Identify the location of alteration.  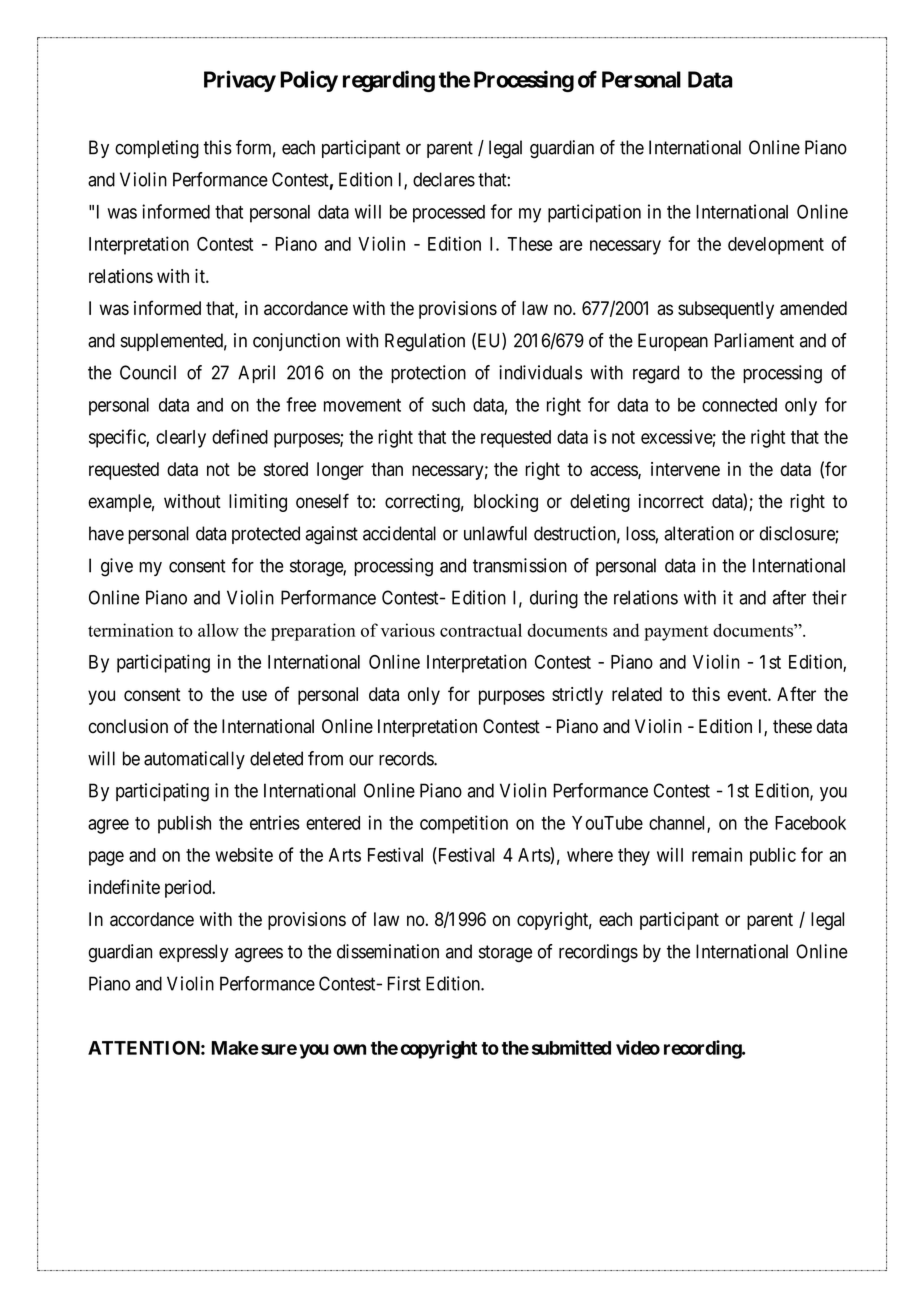
(699, 533).
